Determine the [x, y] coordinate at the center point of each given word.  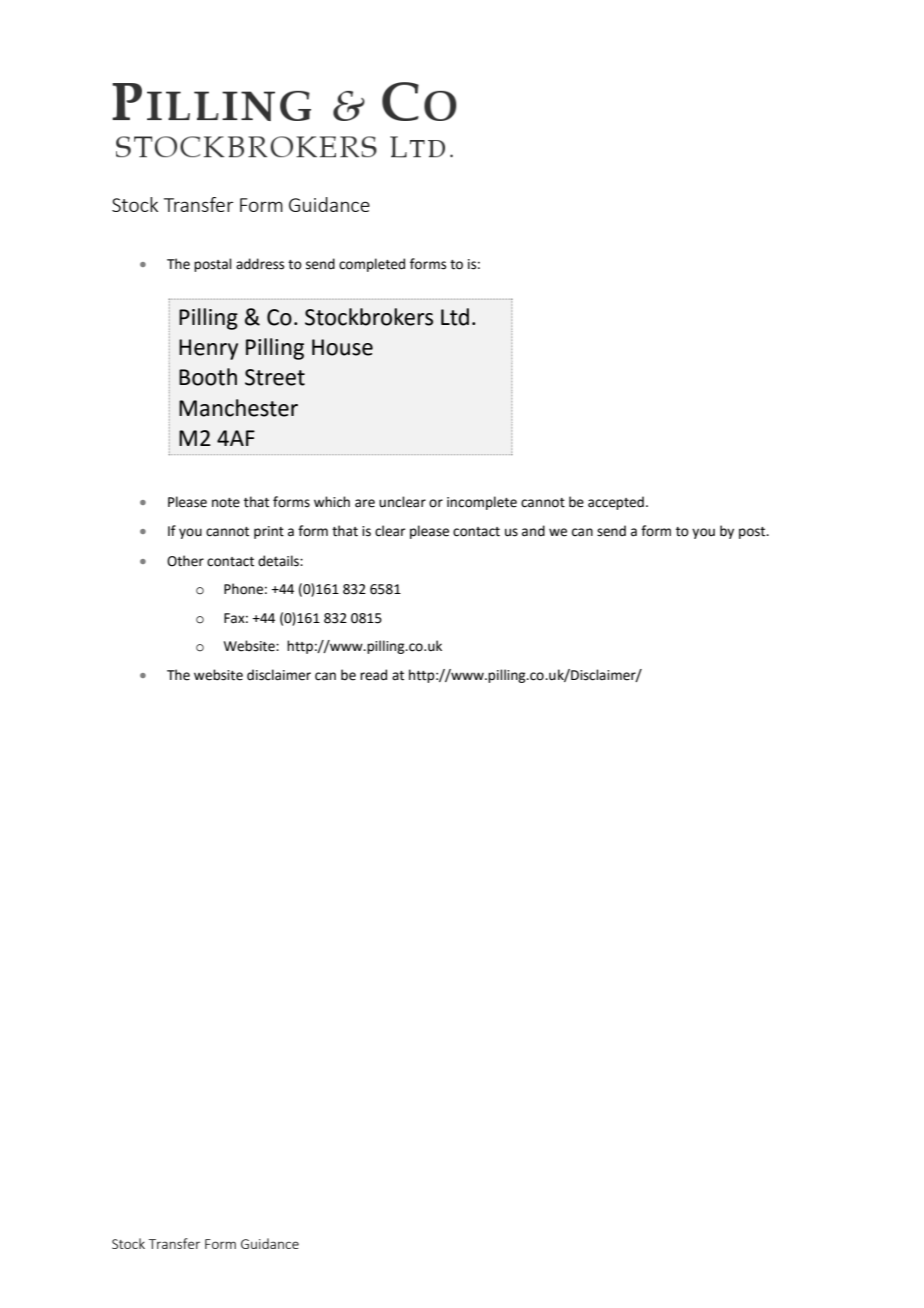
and [533, 531]
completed [372, 265]
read [373, 675]
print [269, 532]
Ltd [455, 317]
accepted [616, 503]
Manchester [238, 408]
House [342, 347]
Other [185, 561]
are [365, 503]
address [260, 264]
